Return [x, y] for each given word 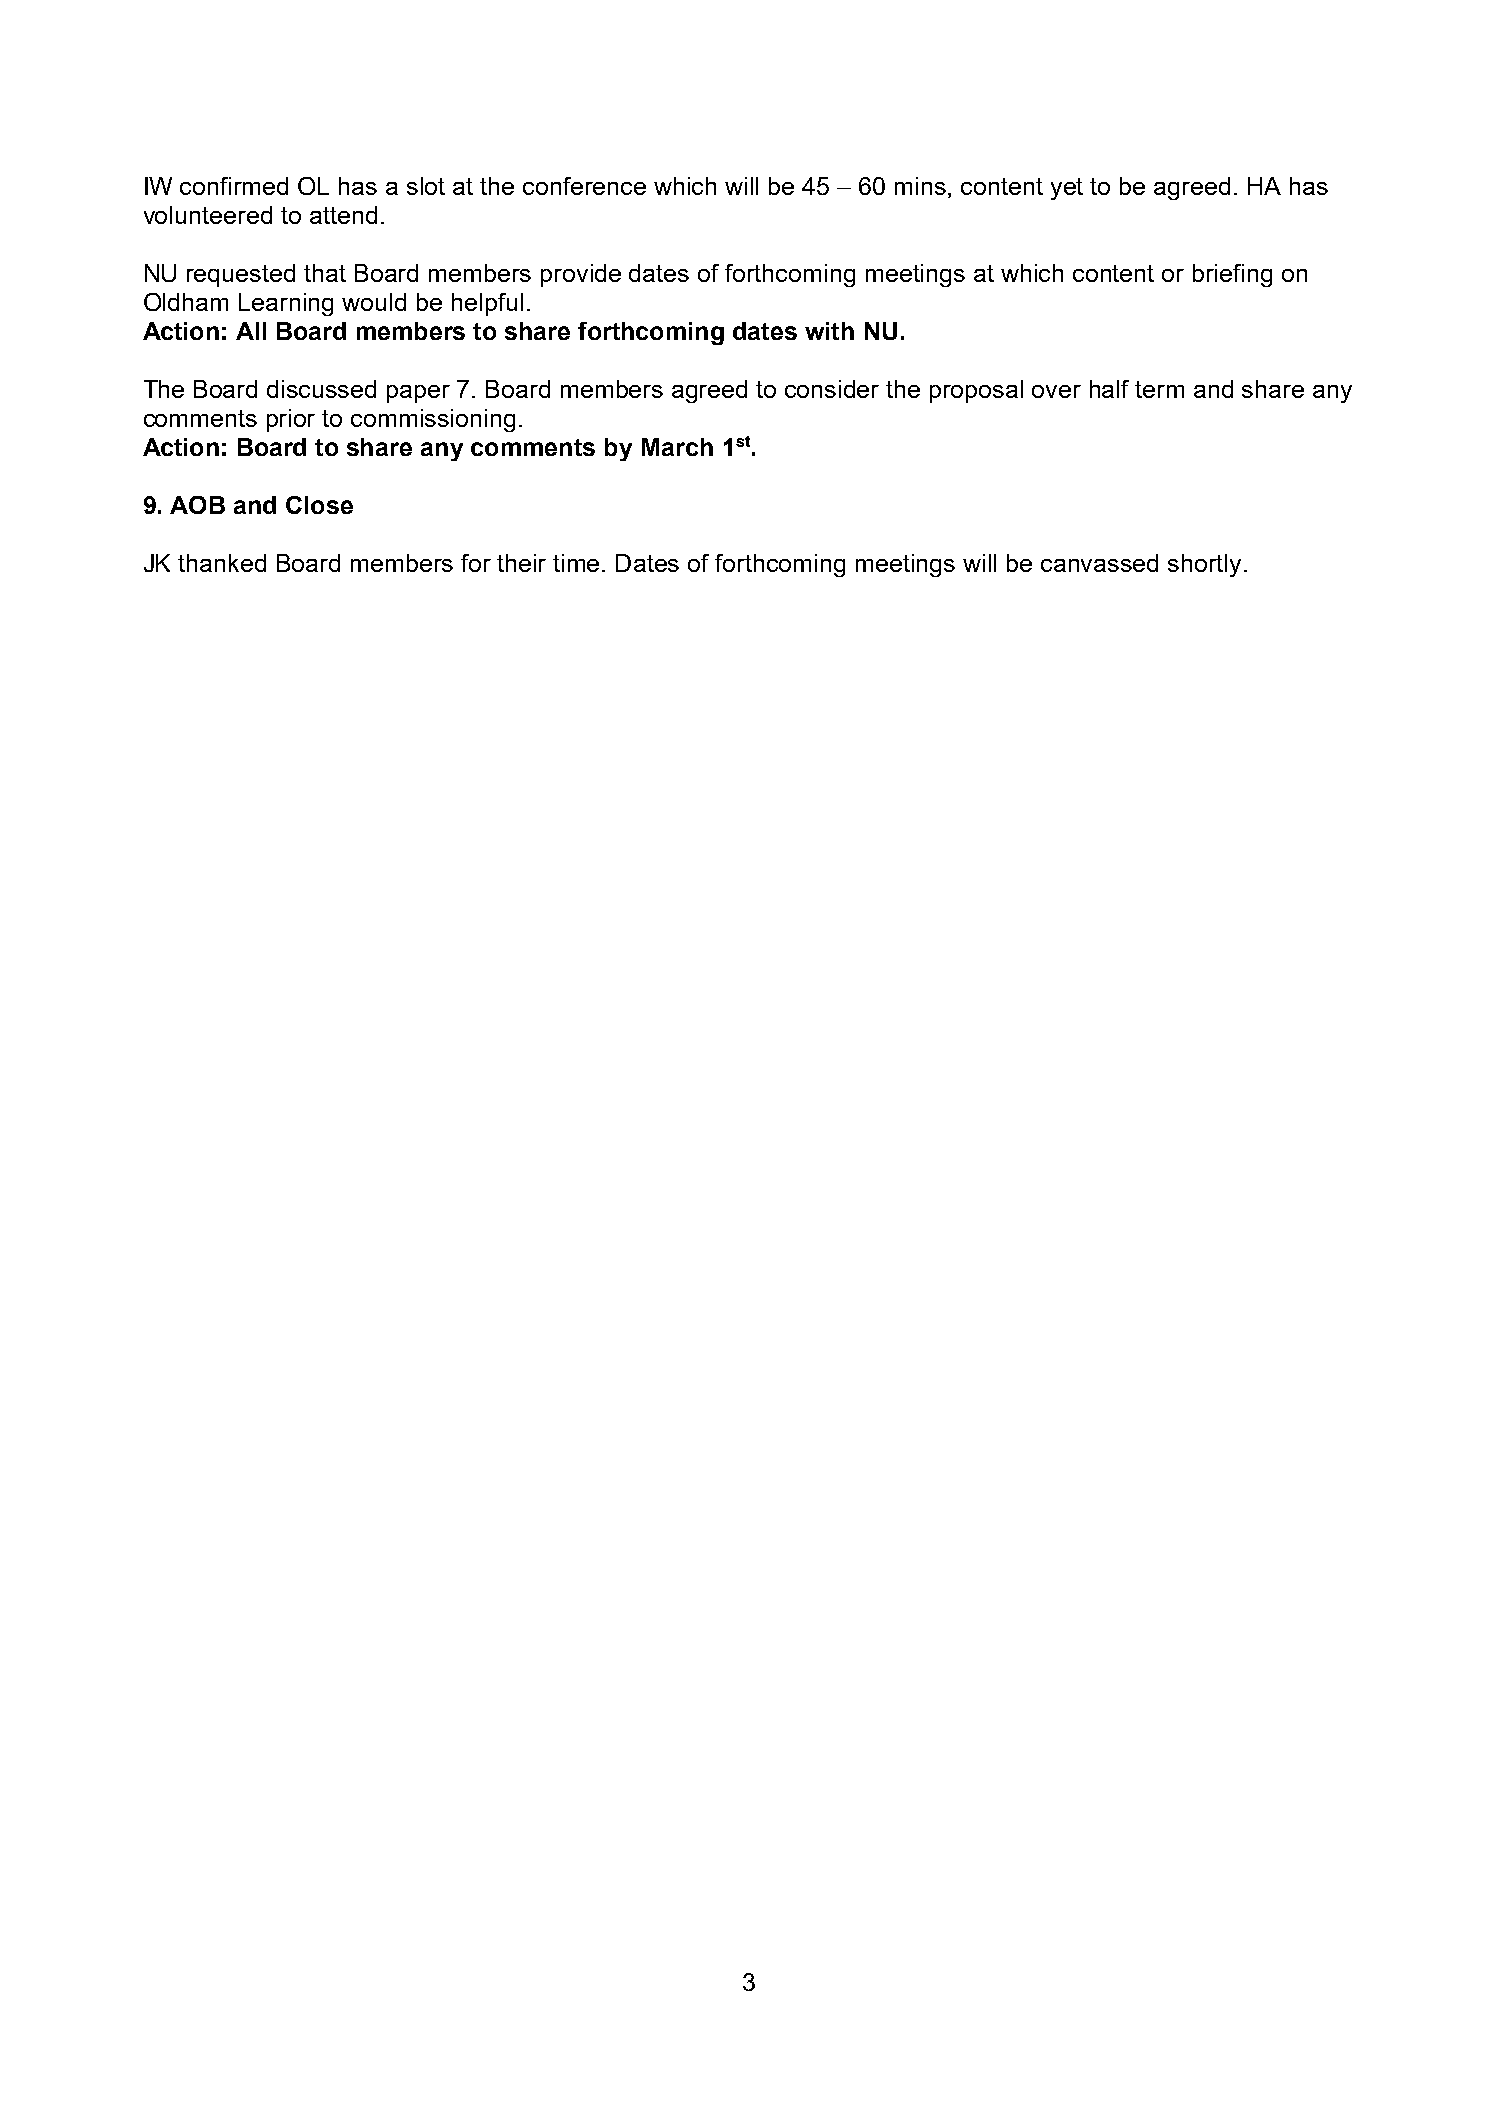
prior [291, 420]
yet [1067, 189]
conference [584, 186]
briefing [1232, 275]
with [829, 331]
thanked [222, 563]
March [677, 447]
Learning [286, 304]
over [1056, 391]
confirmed [234, 186]
